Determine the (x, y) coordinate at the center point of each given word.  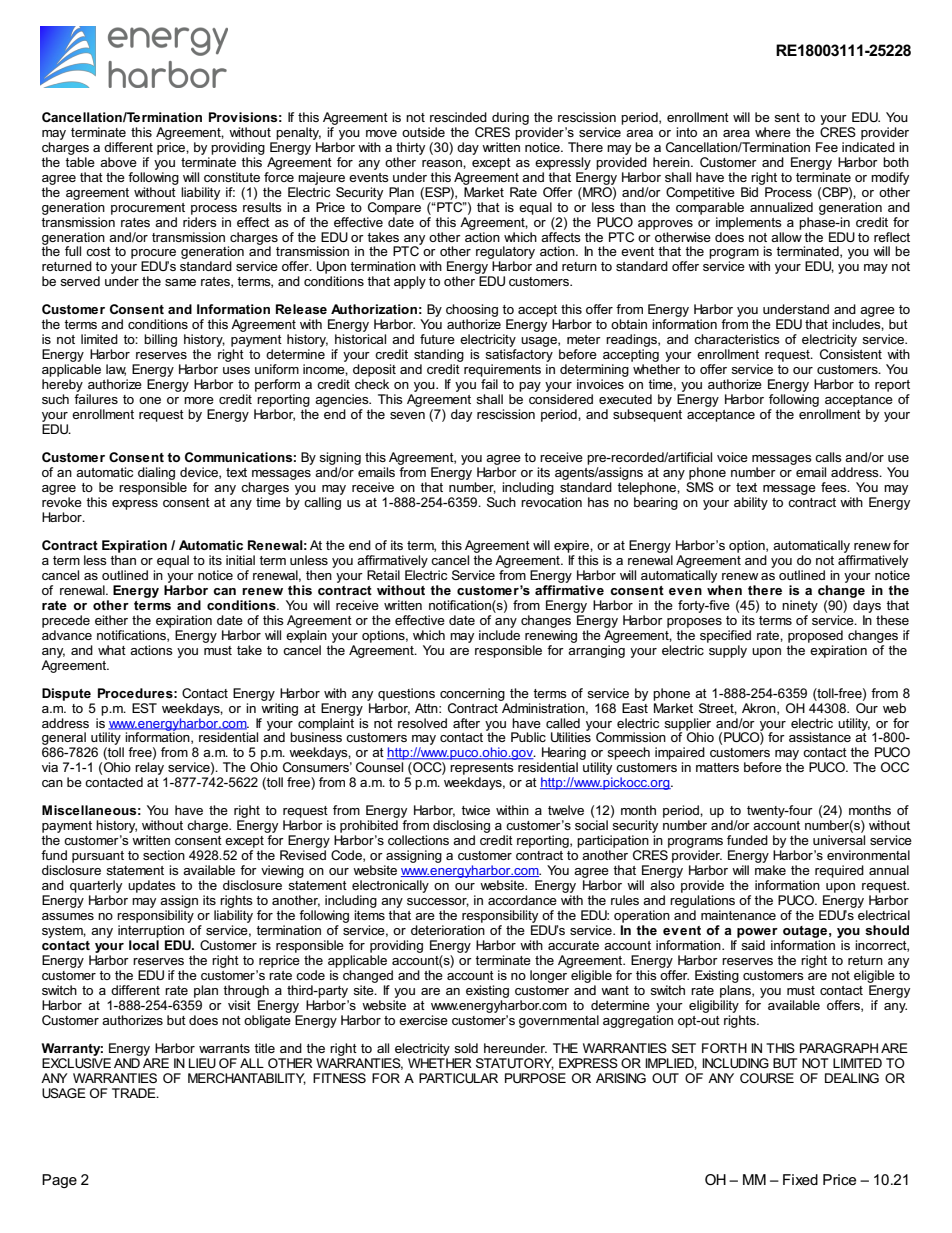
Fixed (800, 1179)
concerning (472, 694)
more (199, 400)
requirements (502, 370)
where (773, 132)
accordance (522, 900)
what (112, 650)
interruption (151, 931)
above (118, 162)
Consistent (851, 354)
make (770, 870)
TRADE (135, 1093)
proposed (815, 636)
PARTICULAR (458, 1078)
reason (443, 163)
